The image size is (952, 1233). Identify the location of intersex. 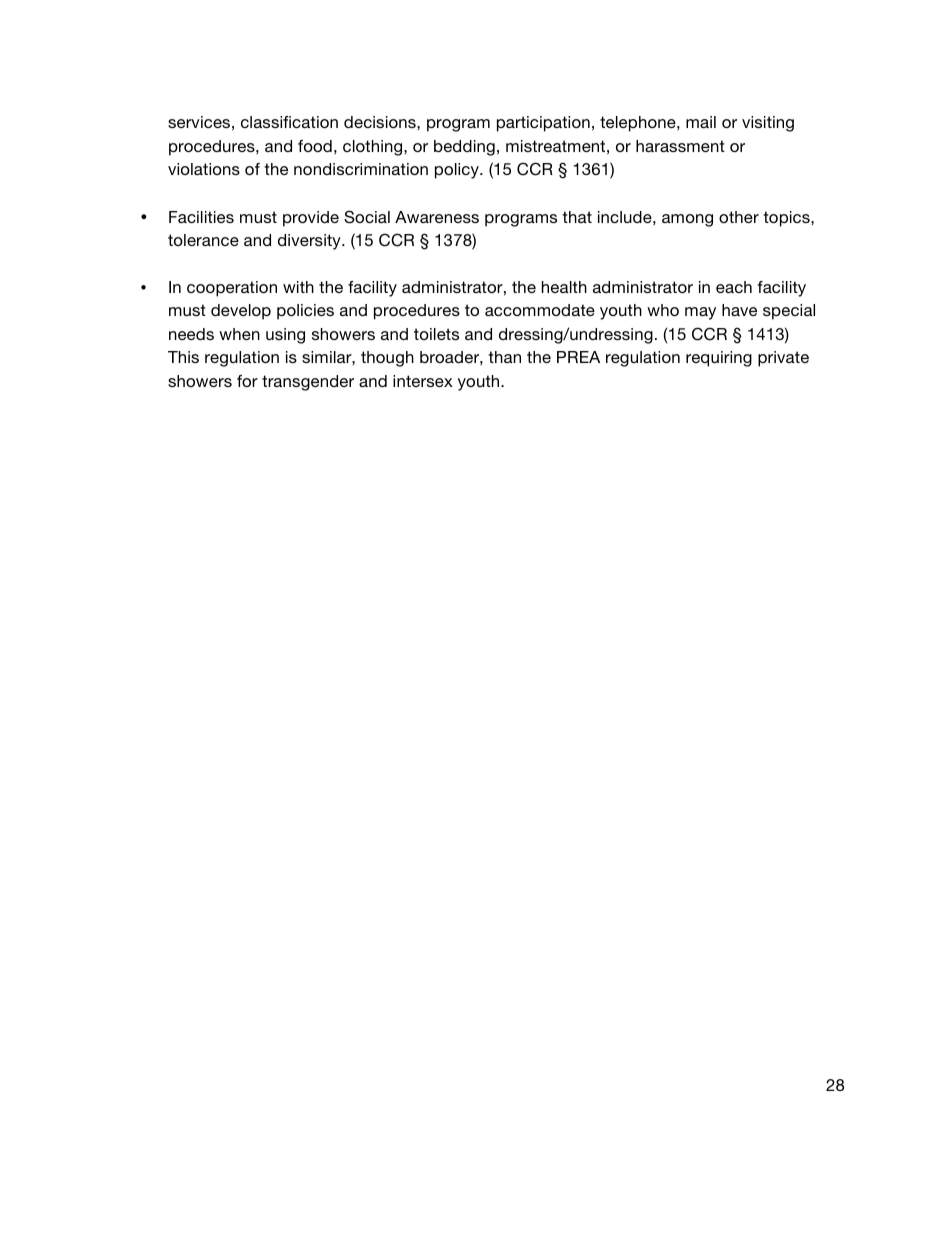
(423, 381).
